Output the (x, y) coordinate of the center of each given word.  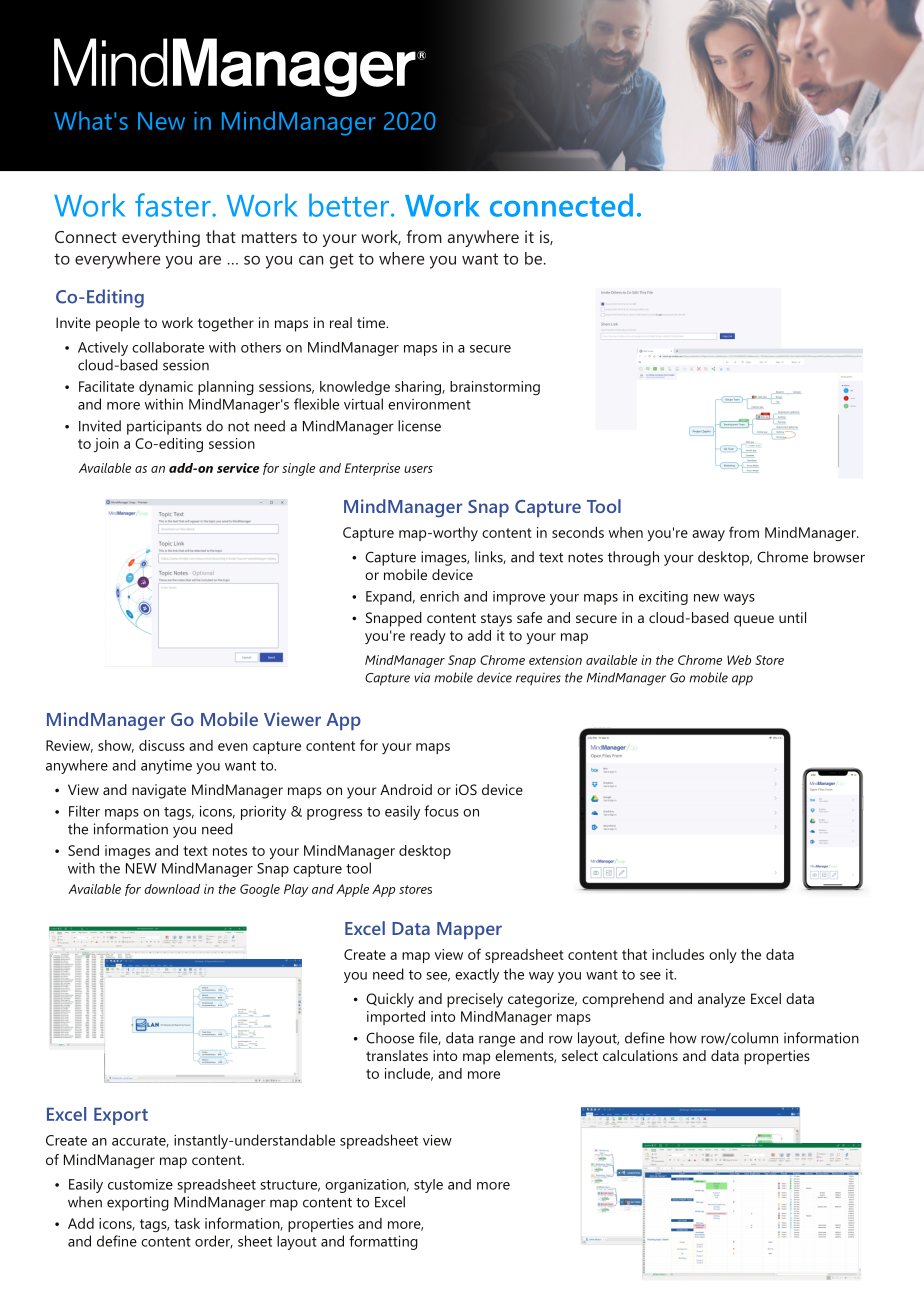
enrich (439, 596)
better (349, 205)
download (172, 889)
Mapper (469, 930)
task (187, 1223)
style (428, 1186)
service (238, 468)
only (723, 956)
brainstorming (495, 388)
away (708, 535)
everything (161, 238)
